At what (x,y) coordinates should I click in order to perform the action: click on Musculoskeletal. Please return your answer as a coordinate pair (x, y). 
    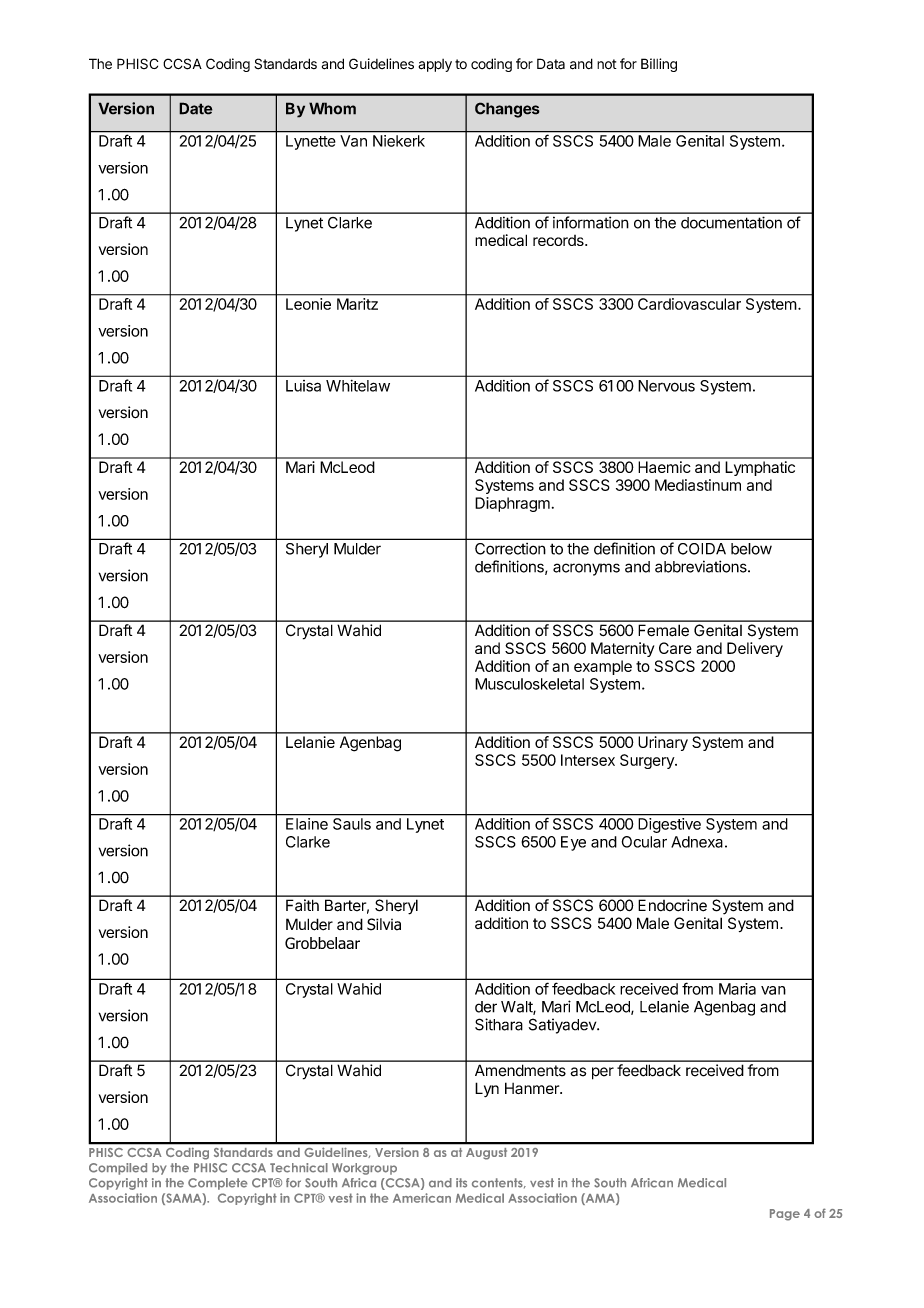
    Looking at the image, I should click on (529, 684).
